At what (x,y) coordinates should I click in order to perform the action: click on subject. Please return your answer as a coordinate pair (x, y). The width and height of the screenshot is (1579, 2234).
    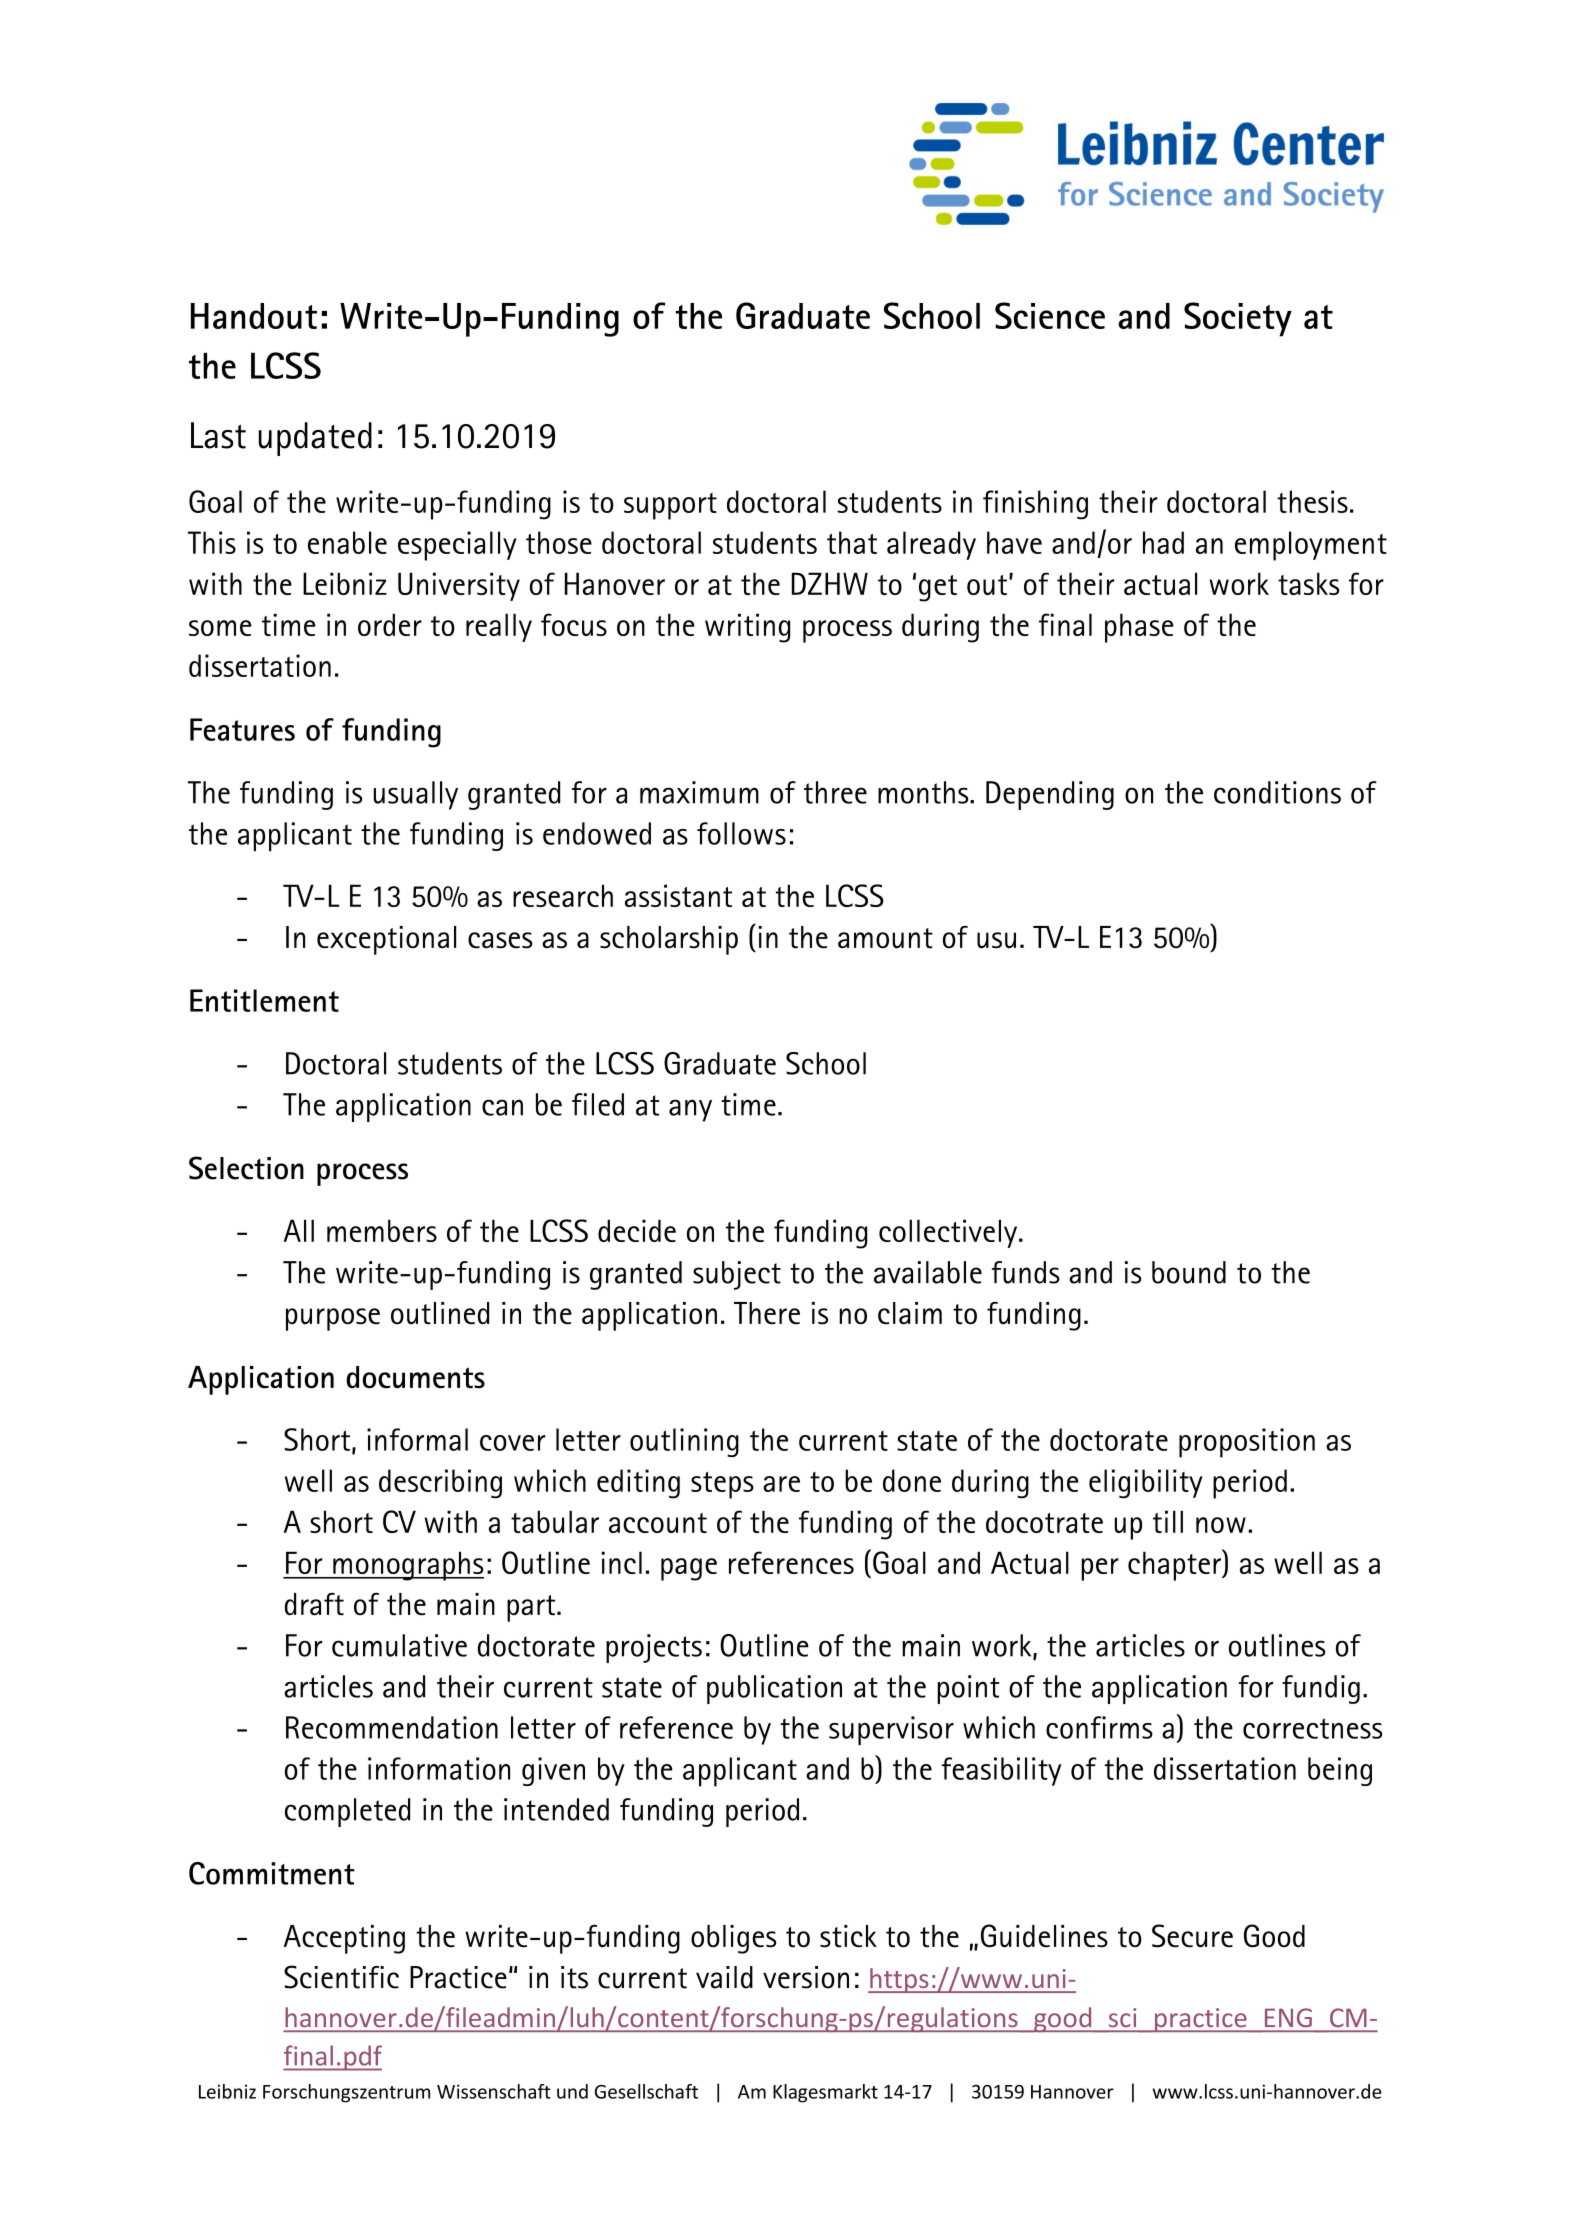
    Looking at the image, I should click on (737, 1275).
